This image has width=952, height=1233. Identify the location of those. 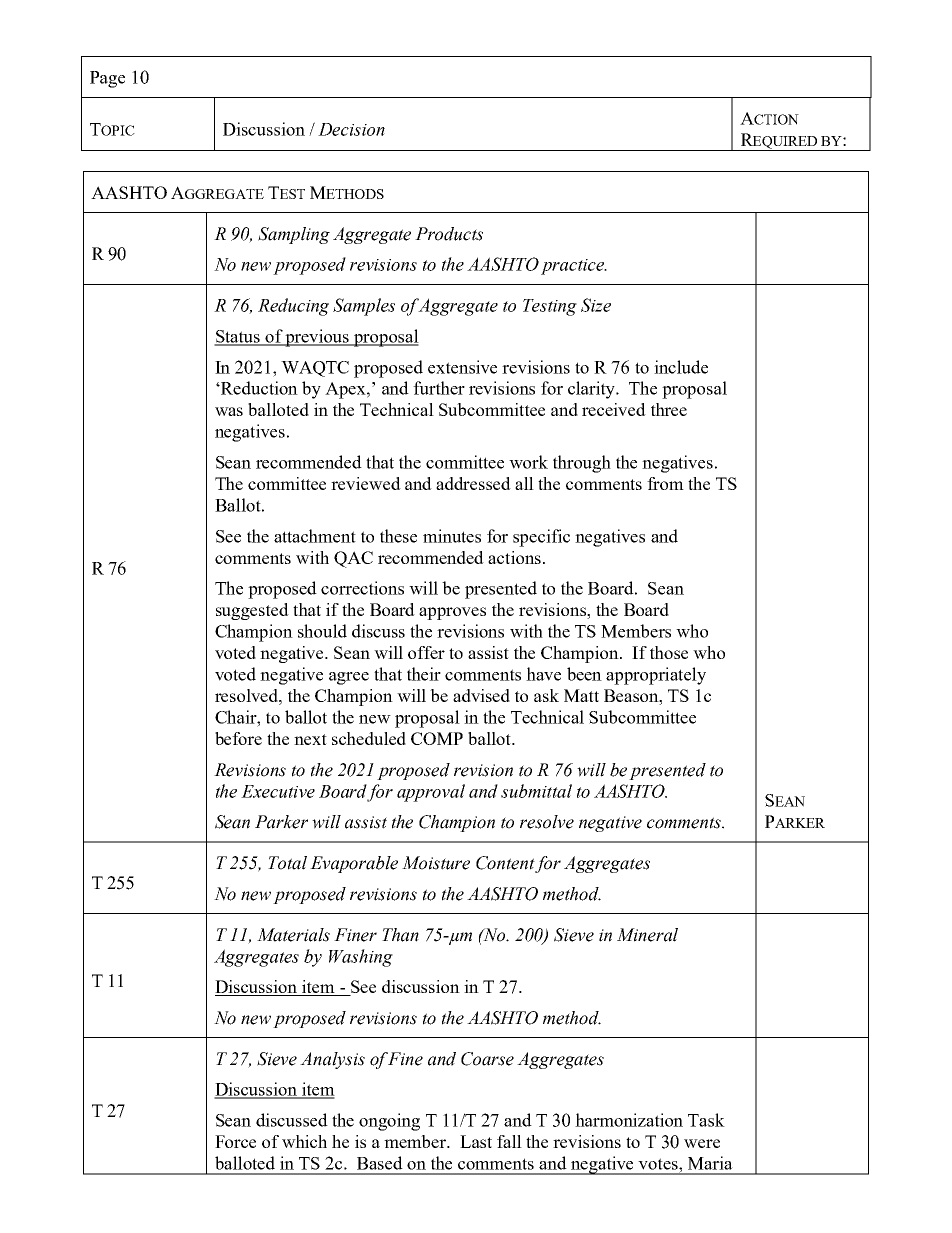
(669, 652).
